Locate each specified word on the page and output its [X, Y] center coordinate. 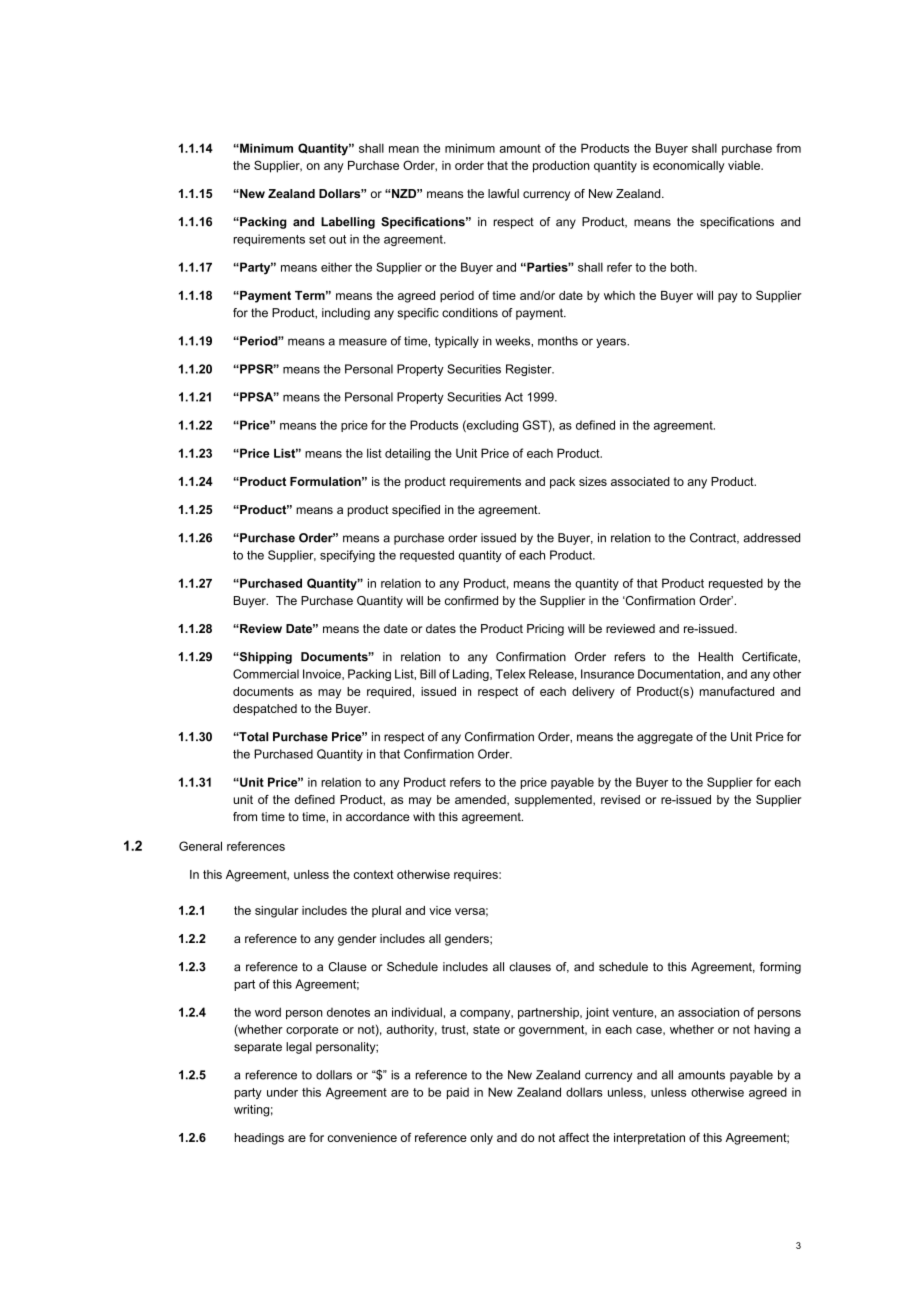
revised [620, 799]
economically [689, 167]
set [317, 239]
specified [416, 511]
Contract [714, 538]
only [481, 1139]
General [200, 846]
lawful [503, 193]
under [282, 1092]
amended [481, 800]
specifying [347, 556]
